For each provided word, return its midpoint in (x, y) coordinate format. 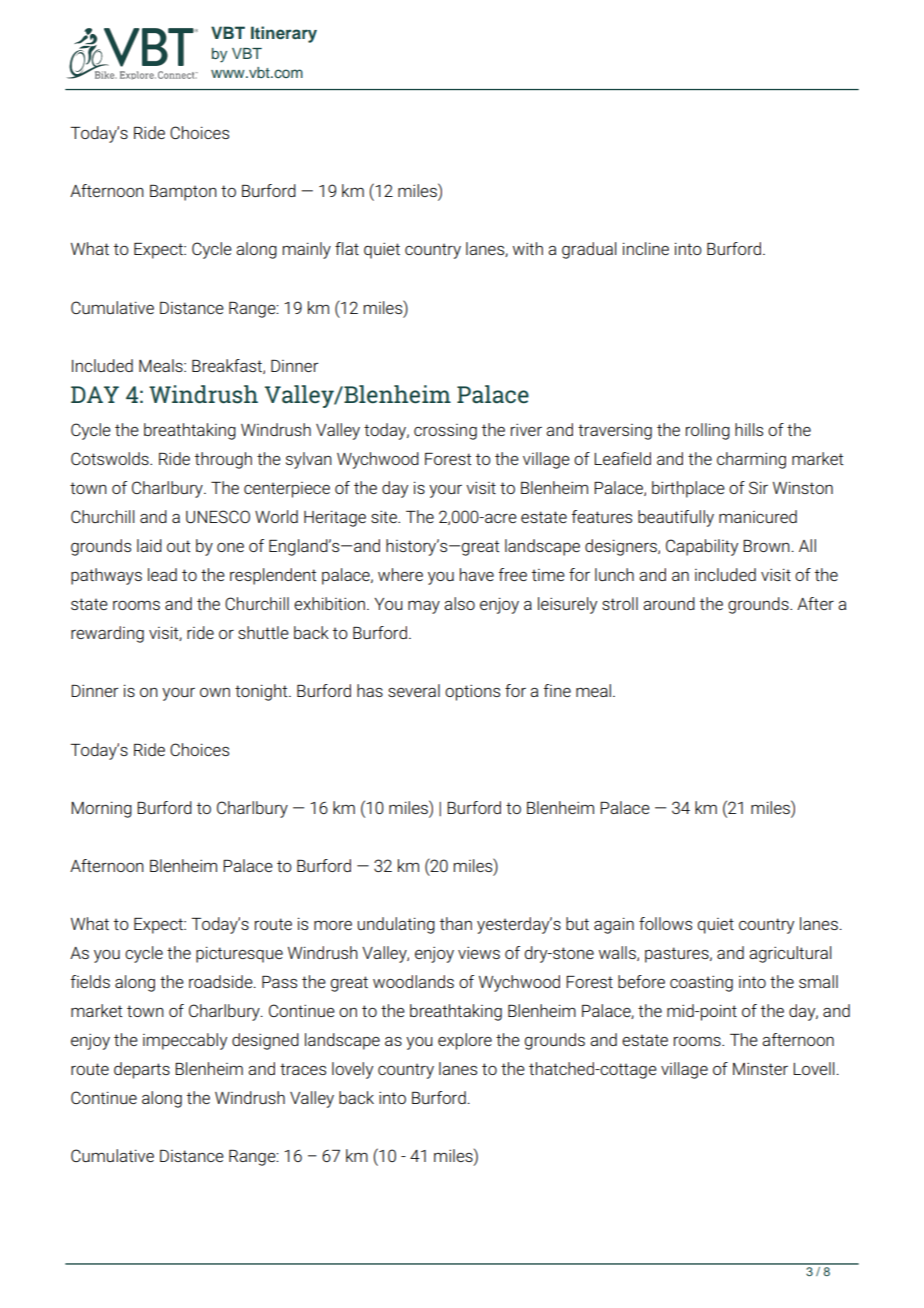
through (223, 460)
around (669, 603)
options (472, 693)
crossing (445, 432)
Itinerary (284, 34)
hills (749, 429)
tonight (262, 692)
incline (646, 248)
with (528, 248)
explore (465, 1041)
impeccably (185, 1041)
